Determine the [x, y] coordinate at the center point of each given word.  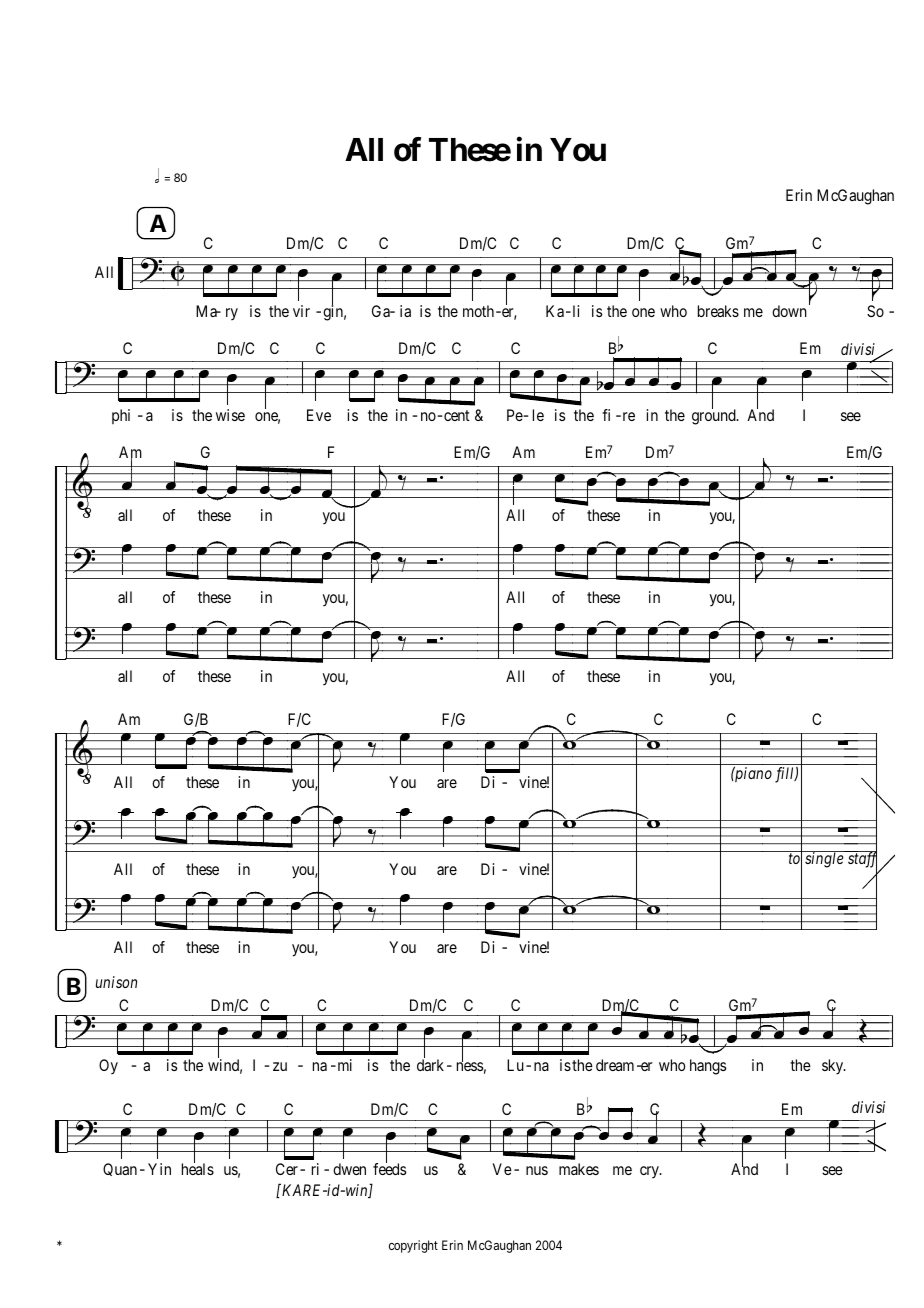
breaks [718, 311]
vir [301, 311]
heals [198, 1168]
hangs [708, 1067]
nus [537, 1170]
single [824, 860]
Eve [319, 415]
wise [230, 415]
